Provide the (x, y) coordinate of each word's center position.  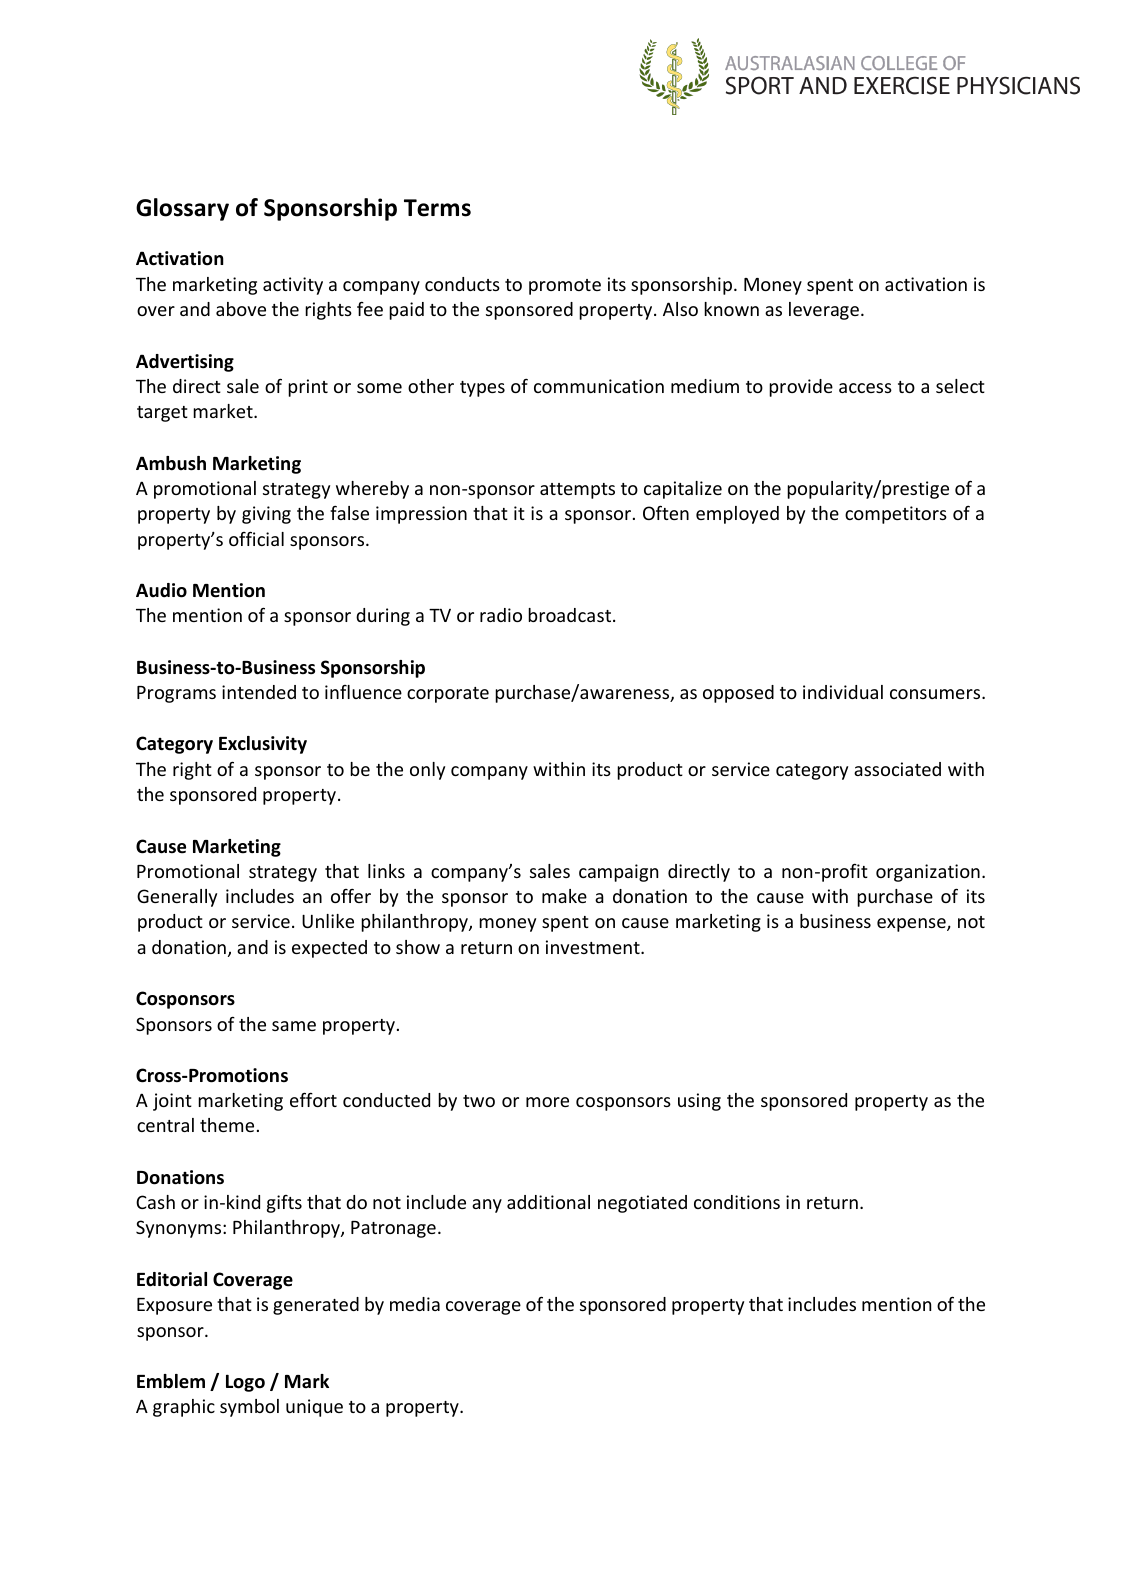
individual (843, 692)
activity (293, 286)
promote (565, 287)
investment (594, 947)
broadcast (571, 615)
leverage (824, 311)
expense (912, 925)
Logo (245, 1383)
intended (259, 692)
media (415, 1304)
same (294, 1026)
